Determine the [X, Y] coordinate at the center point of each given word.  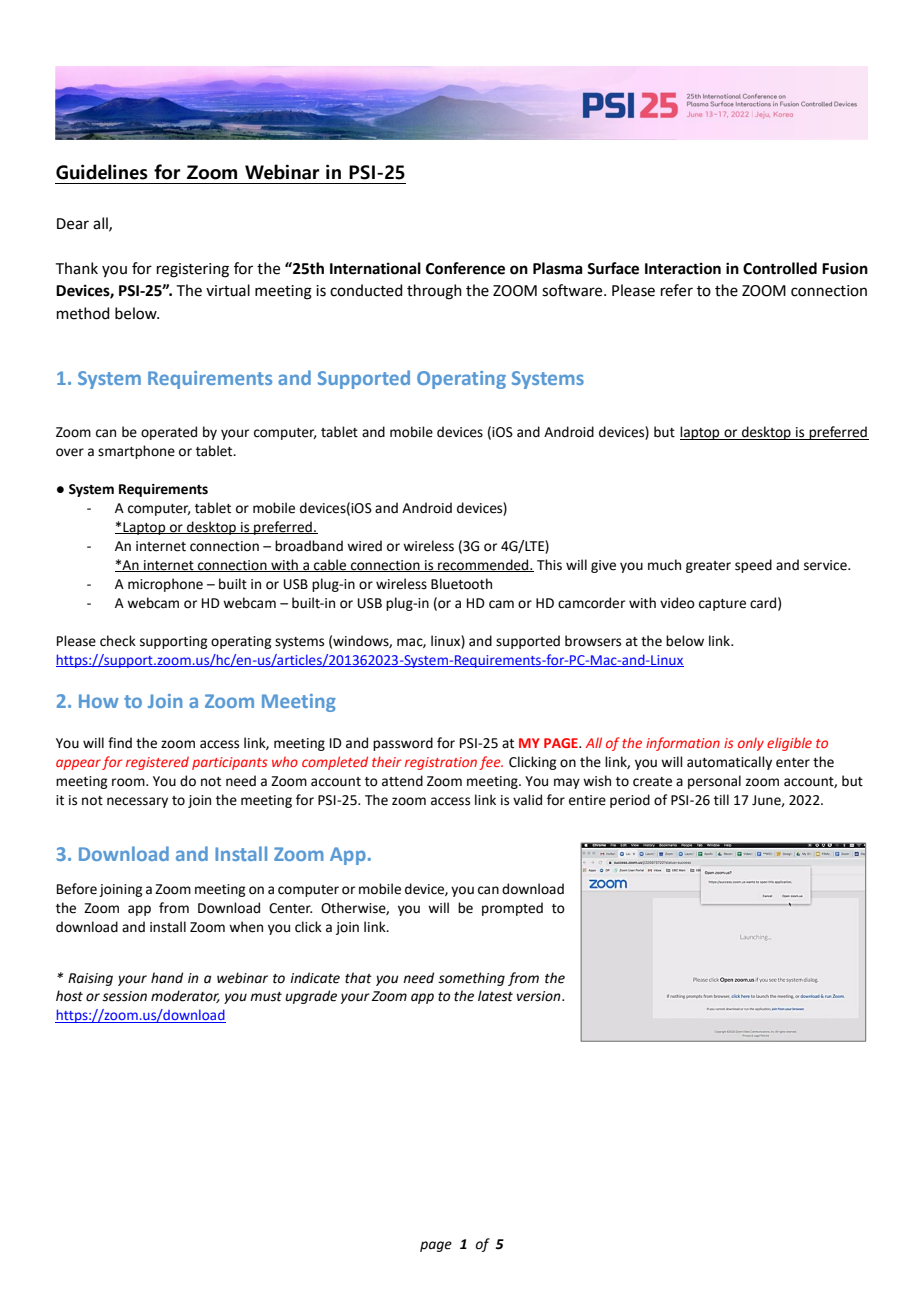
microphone [165, 585]
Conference [465, 268]
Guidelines [102, 172]
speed [753, 566]
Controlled [780, 268]
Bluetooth [461, 584]
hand [167, 978]
